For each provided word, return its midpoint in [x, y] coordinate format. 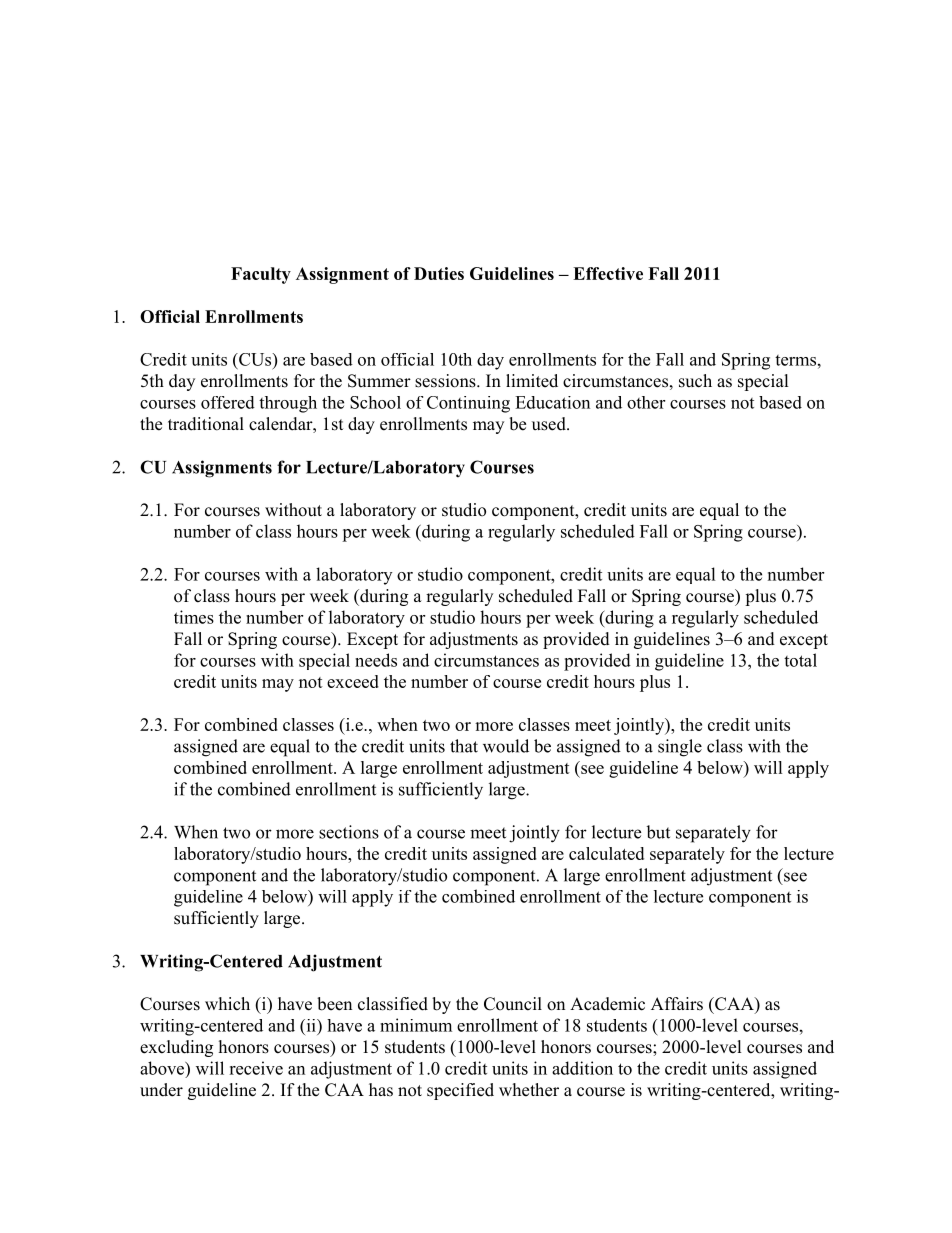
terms [795, 360]
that [464, 746]
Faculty [261, 275]
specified [460, 1091]
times [194, 617]
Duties [439, 273]
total [800, 660]
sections [349, 832]
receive [256, 1068]
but [658, 832]
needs [376, 660]
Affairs [677, 1004]
